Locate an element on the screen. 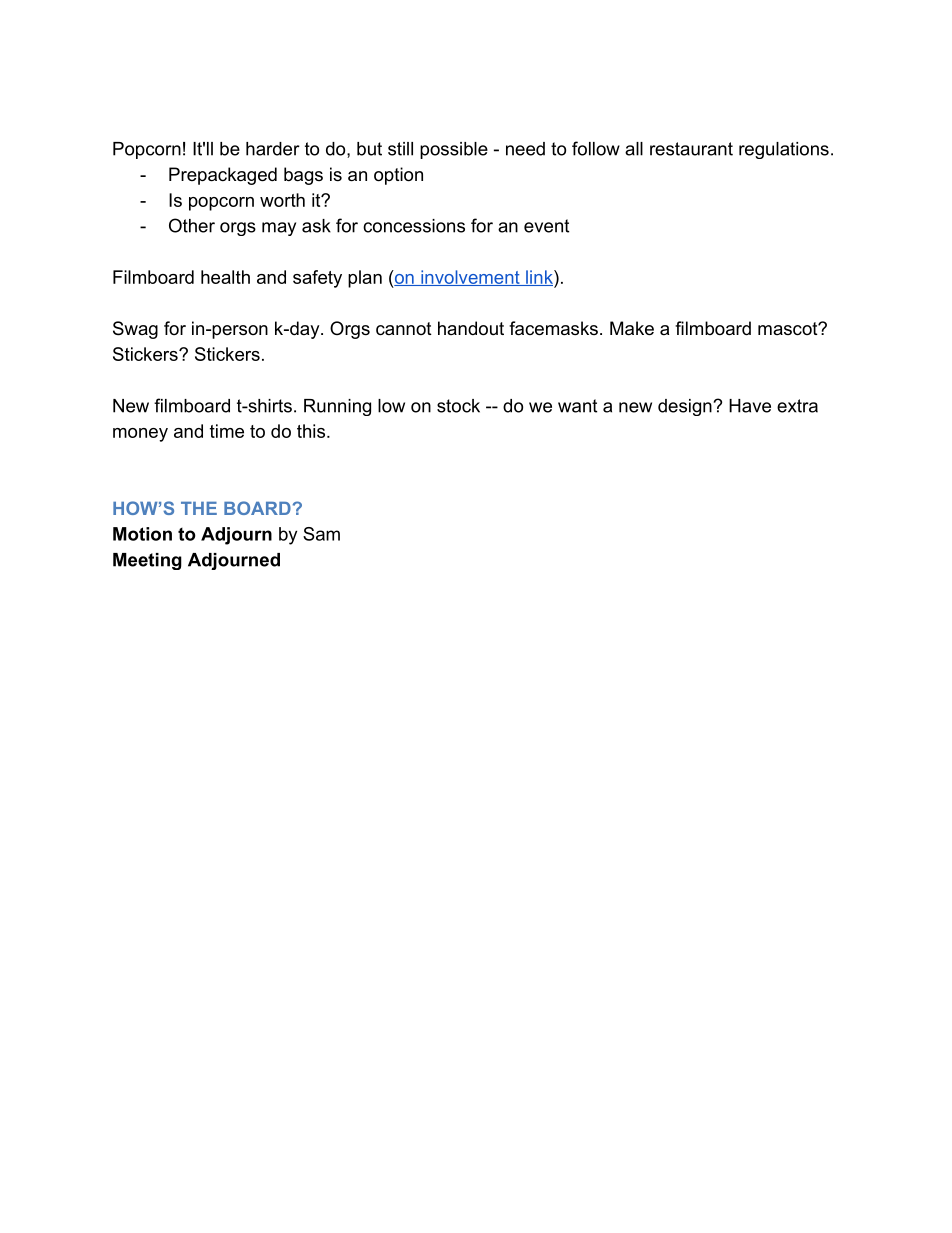  possible is located at coordinates (454, 150).
